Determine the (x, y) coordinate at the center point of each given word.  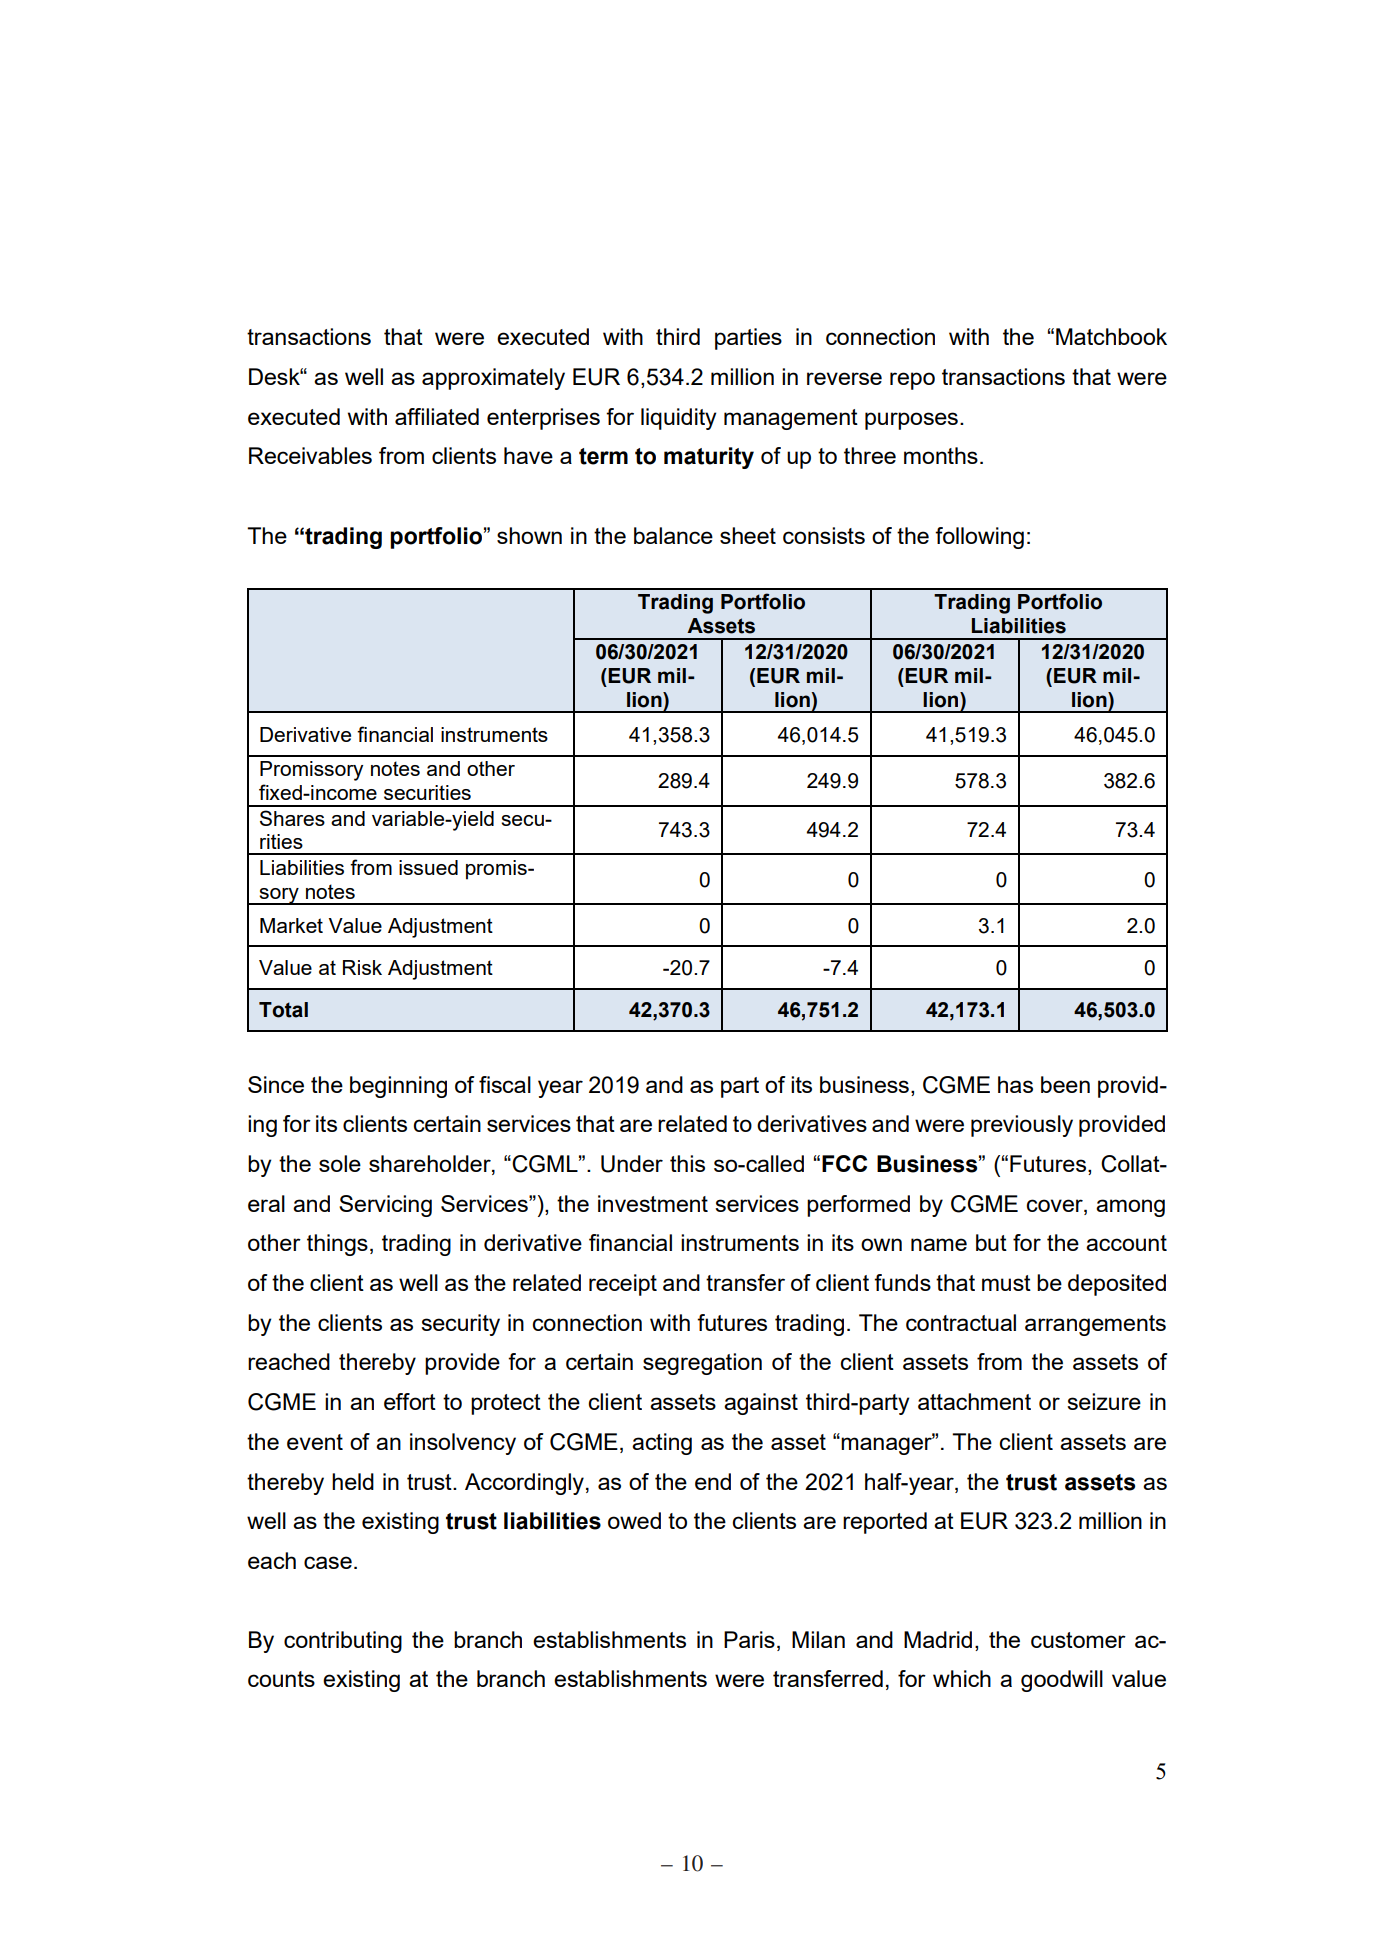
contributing (343, 1642)
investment (653, 1203)
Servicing (385, 1206)
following (979, 538)
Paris (749, 1639)
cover (1055, 1205)
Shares (292, 818)
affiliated (437, 416)
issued (428, 867)
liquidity (679, 419)
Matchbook (1111, 336)
